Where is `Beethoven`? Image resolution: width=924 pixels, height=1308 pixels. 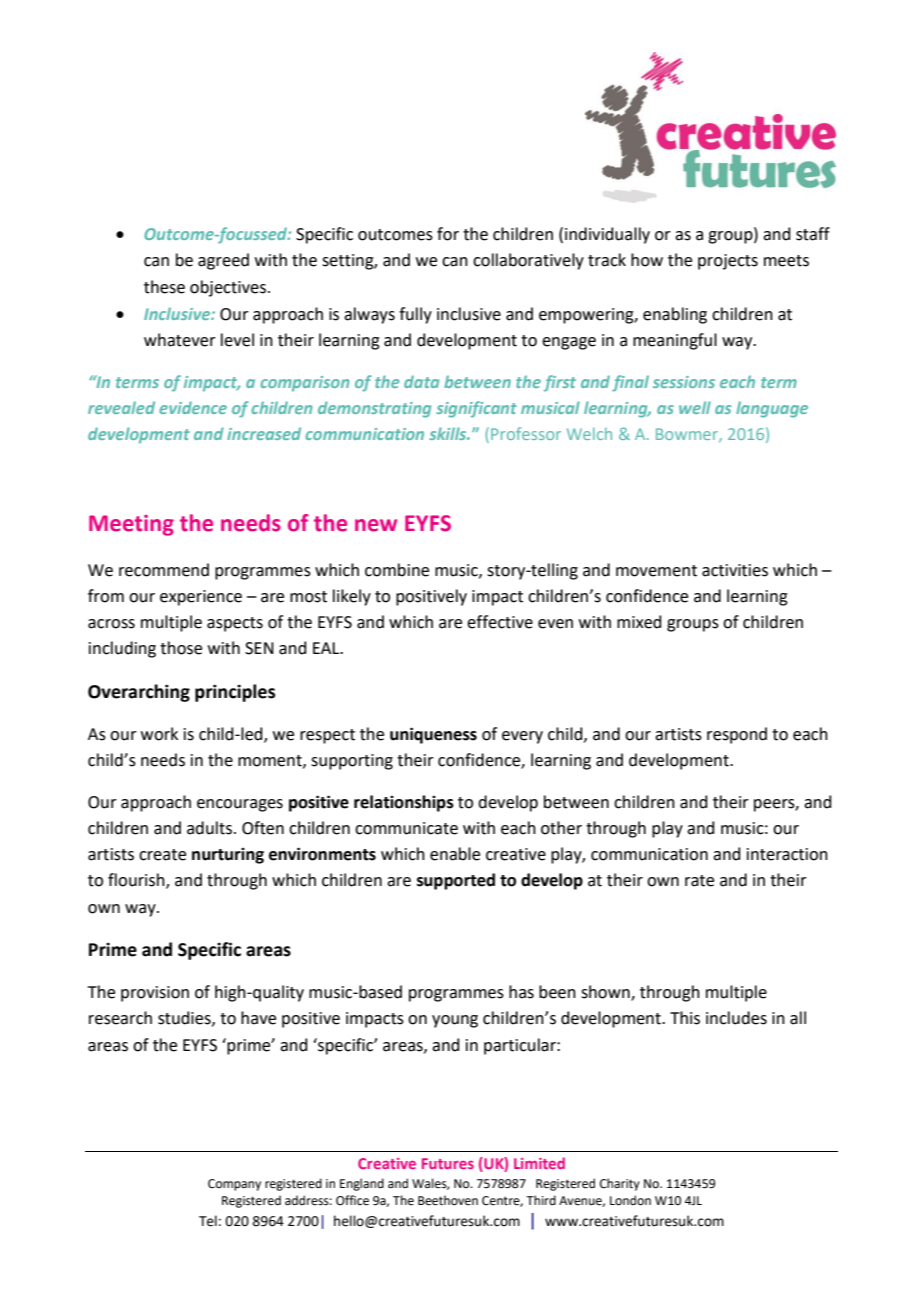
Beethoven is located at coordinates (448, 1200).
